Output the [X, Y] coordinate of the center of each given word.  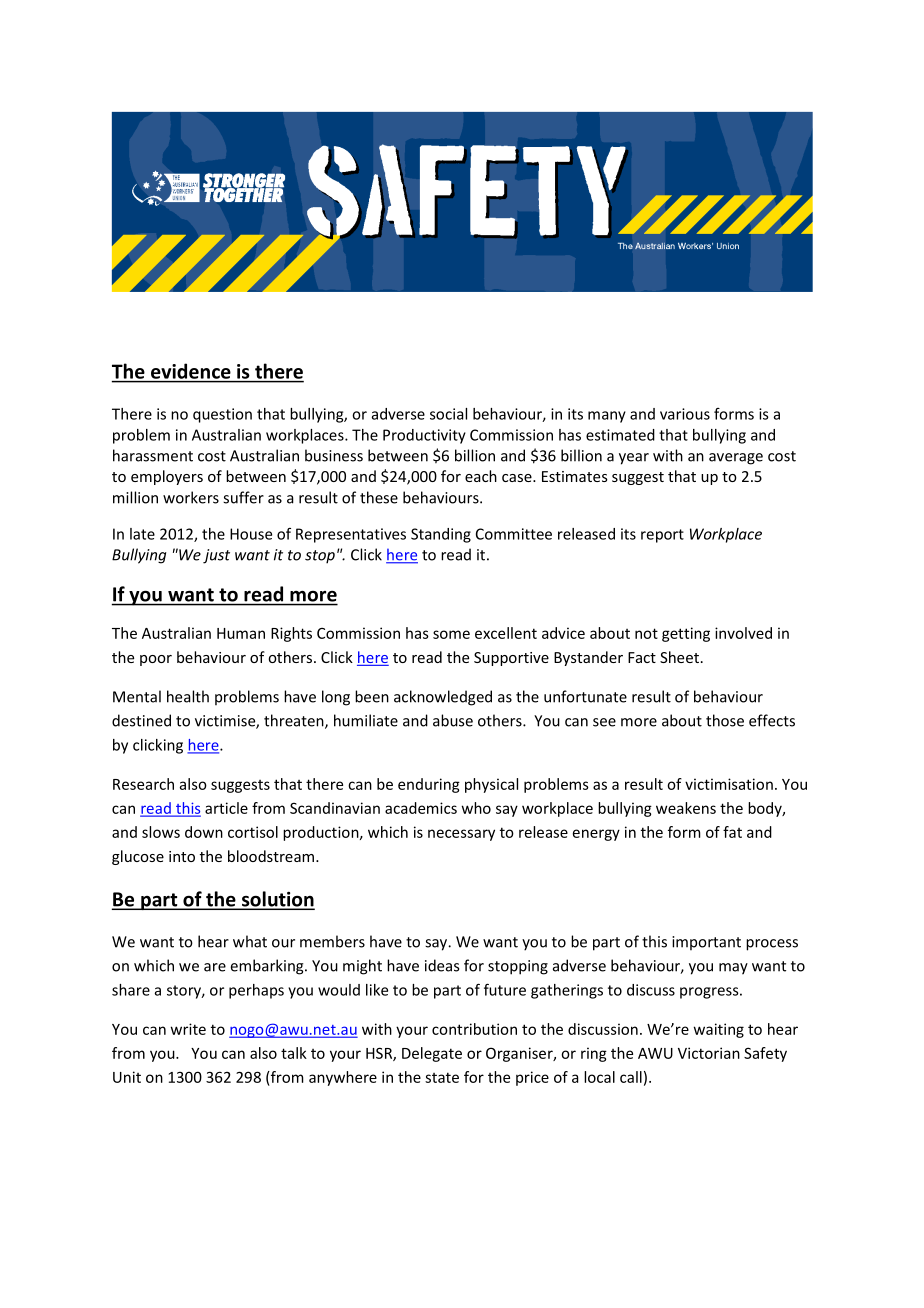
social [448, 414]
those [725, 720]
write [188, 1029]
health [188, 696]
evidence [190, 371]
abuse [453, 720]
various [685, 414]
